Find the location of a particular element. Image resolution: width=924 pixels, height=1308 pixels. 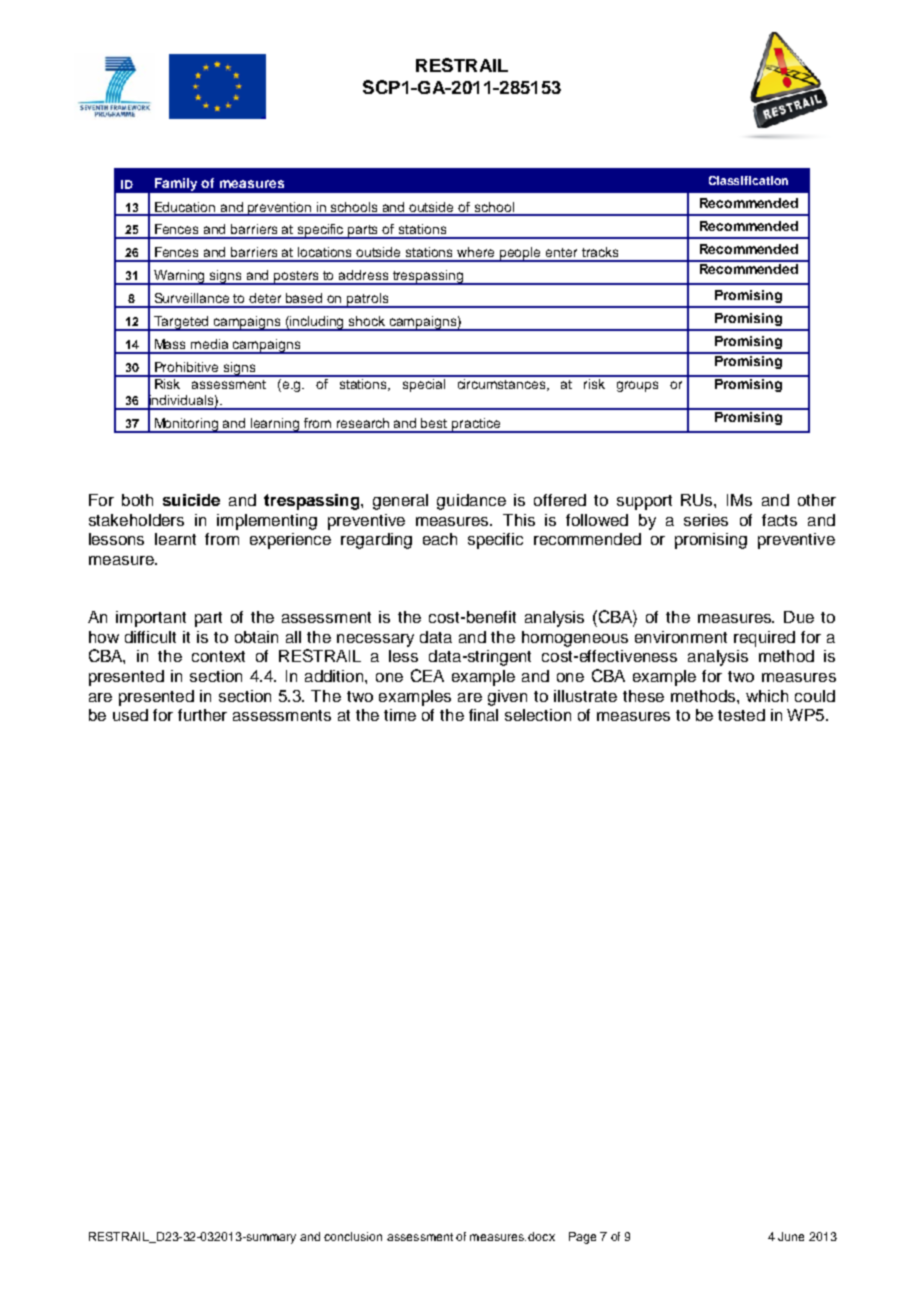

practice is located at coordinates (476, 425).
